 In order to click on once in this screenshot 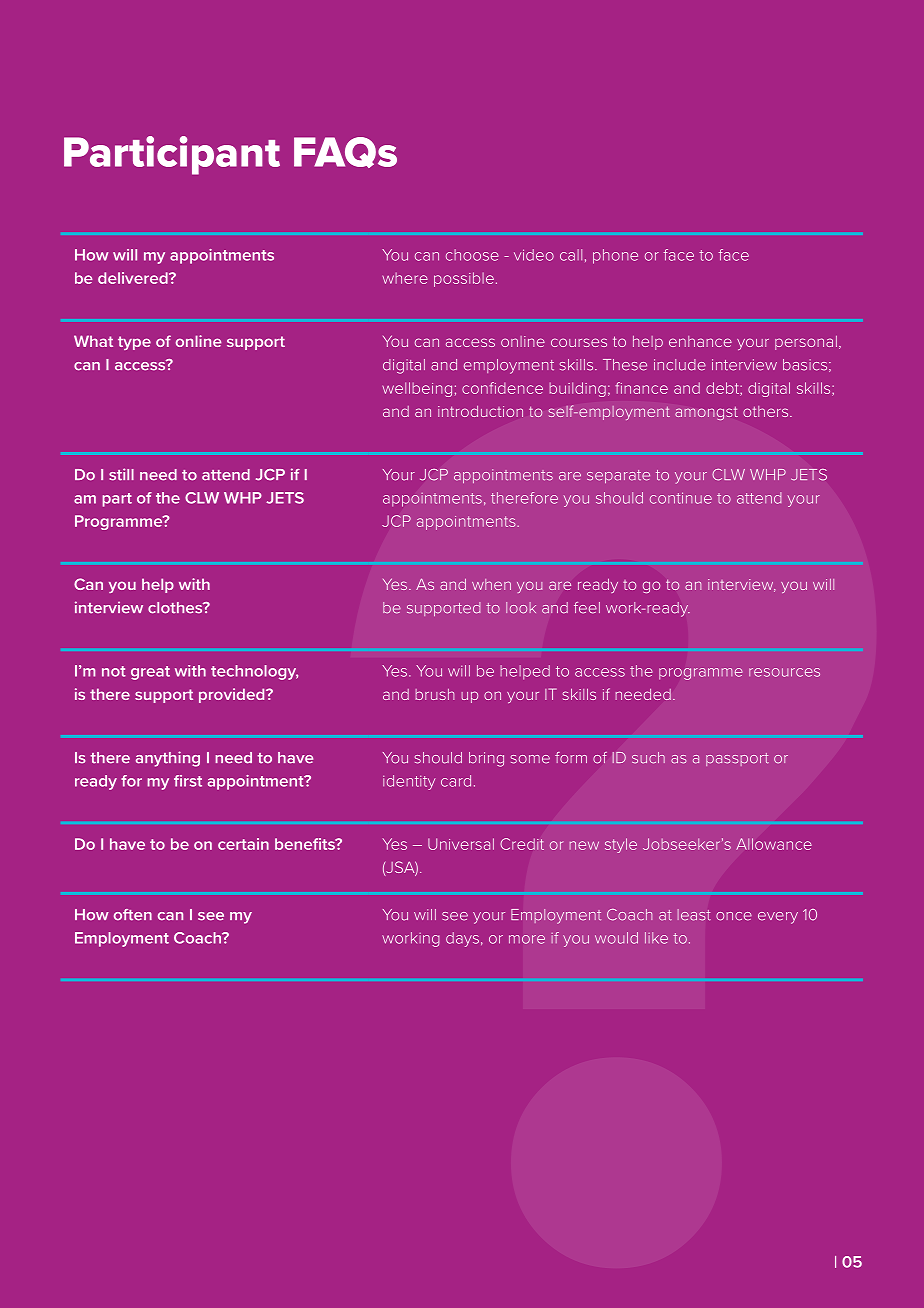, I will do `click(734, 916)`.
